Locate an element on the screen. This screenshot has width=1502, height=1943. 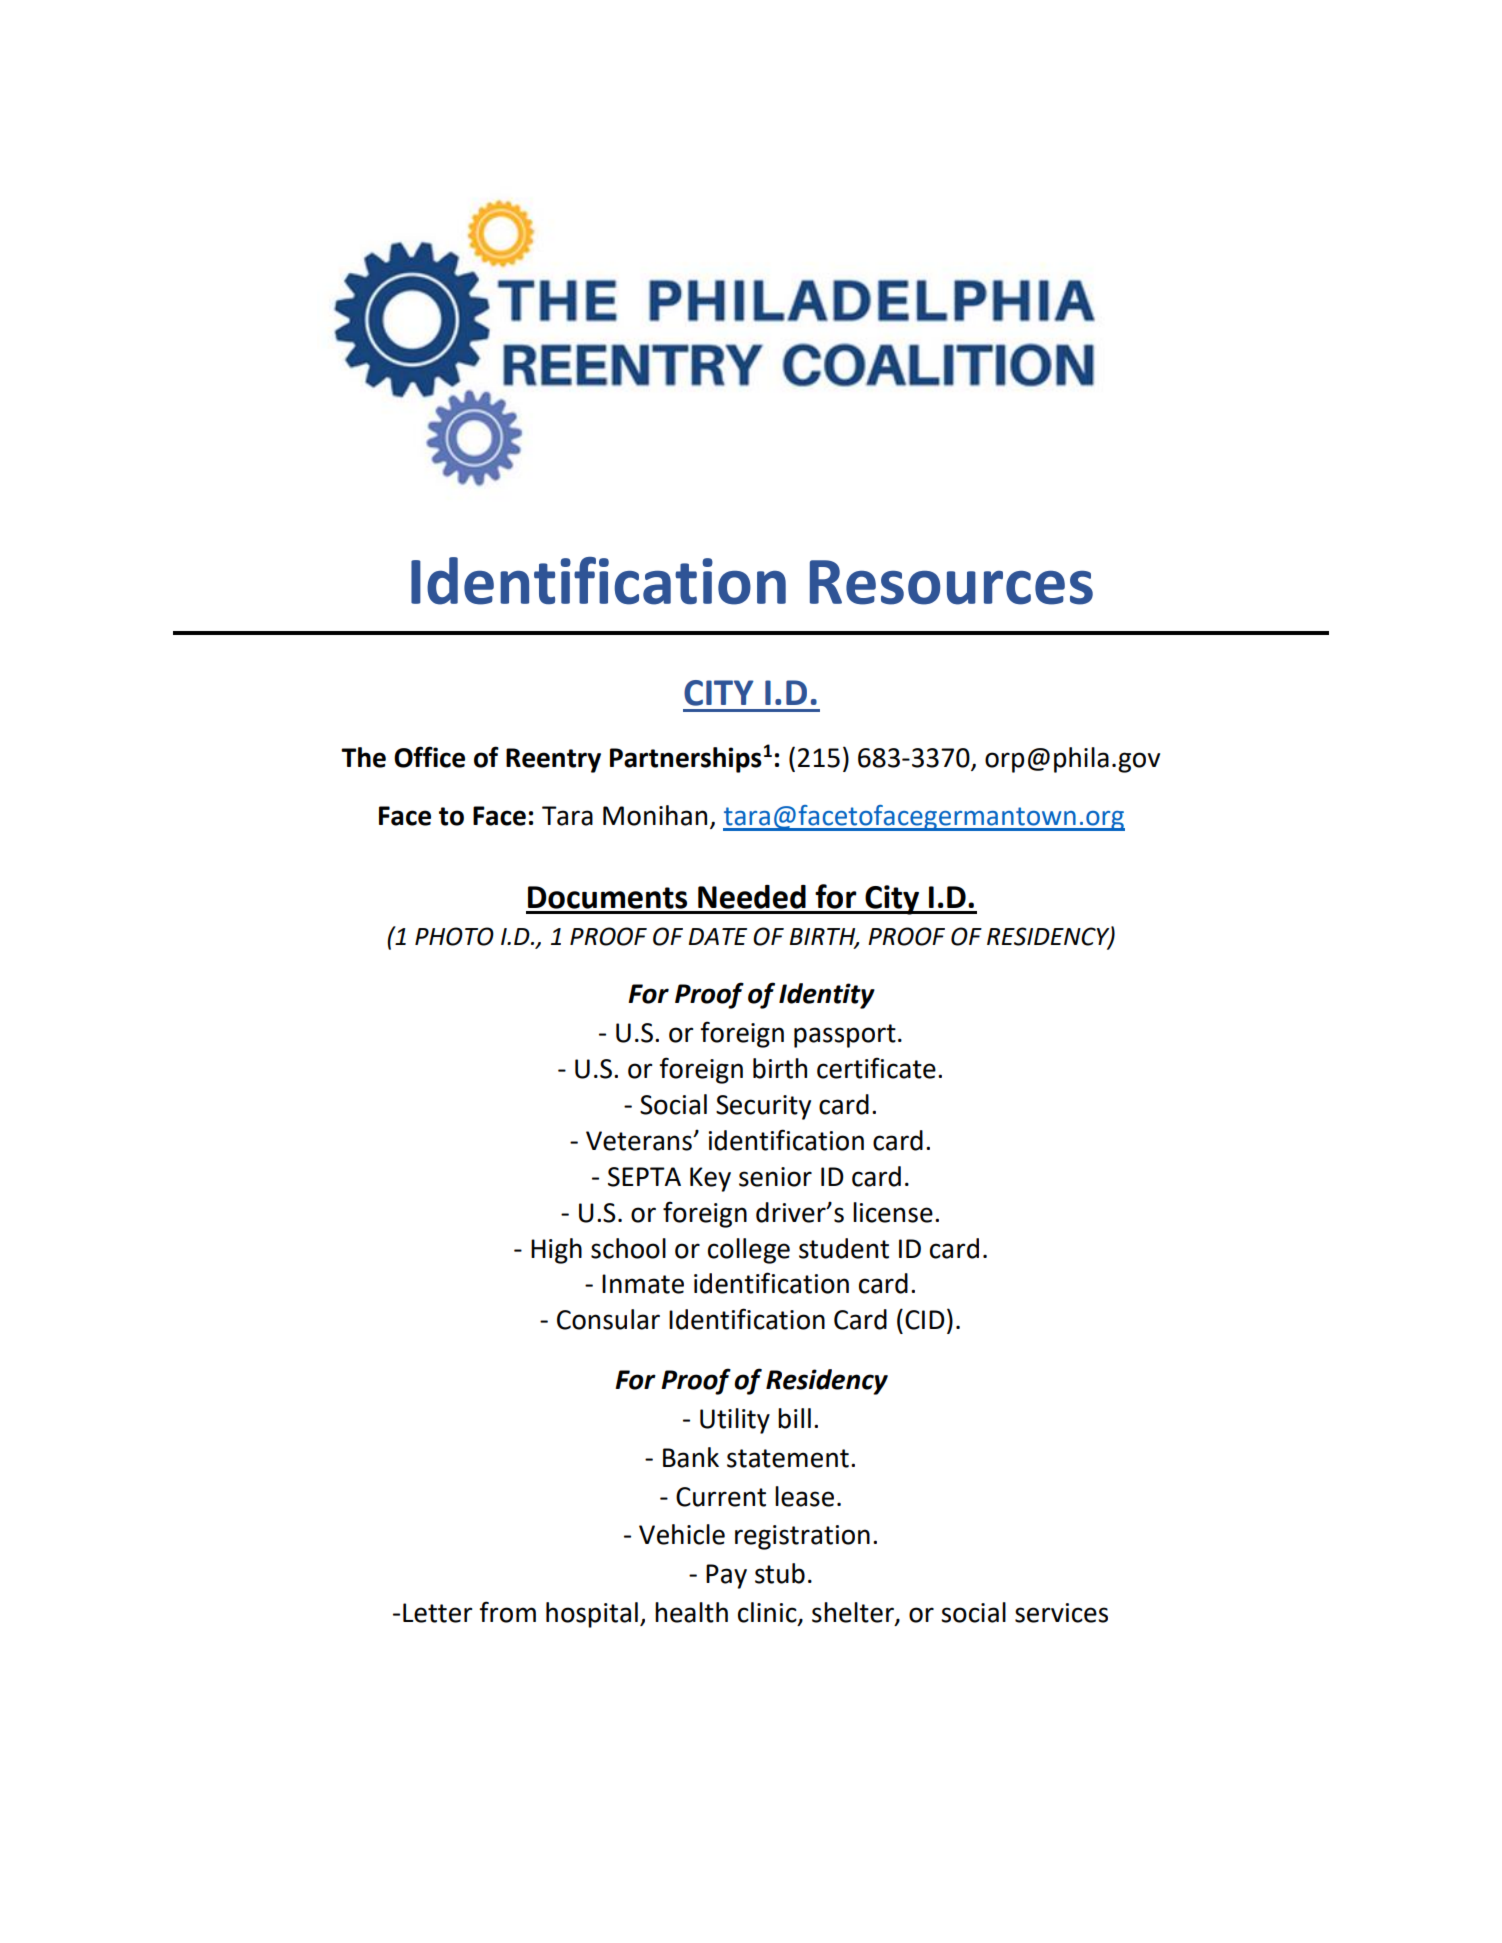
Letter is located at coordinates (438, 1613).
